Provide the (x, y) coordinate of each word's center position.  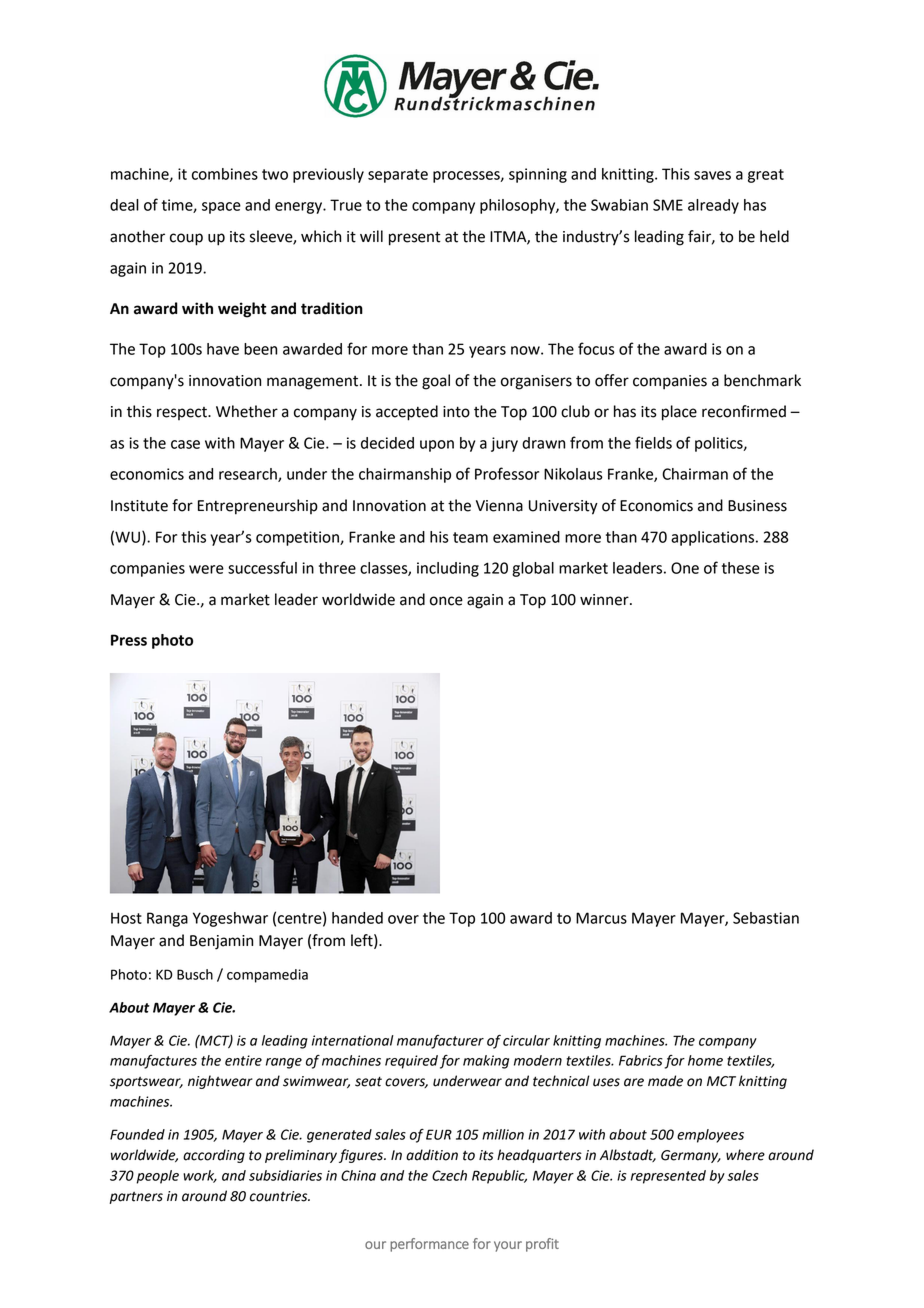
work (200, 1176)
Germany (691, 1156)
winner (605, 600)
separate (398, 176)
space (221, 208)
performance (429, 1245)
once (446, 601)
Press (129, 640)
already (713, 206)
